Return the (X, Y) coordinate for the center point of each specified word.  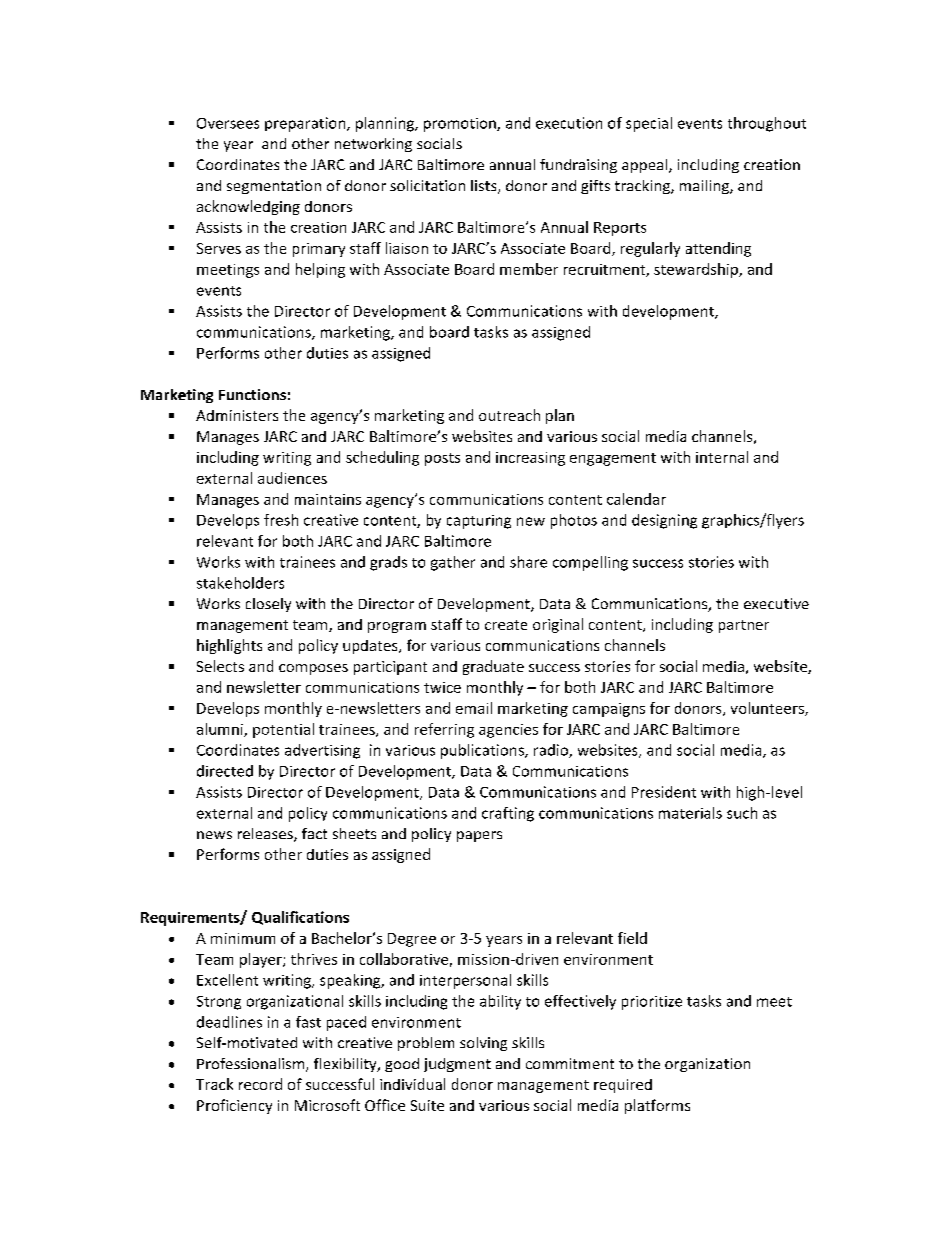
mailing (705, 187)
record (260, 1084)
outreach (509, 415)
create (506, 625)
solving (483, 1044)
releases (266, 835)
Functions (252, 394)
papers (479, 836)
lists (485, 187)
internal (722, 457)
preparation (306, 124)
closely (268, 605)
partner (744, 626)
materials (690, 813)
